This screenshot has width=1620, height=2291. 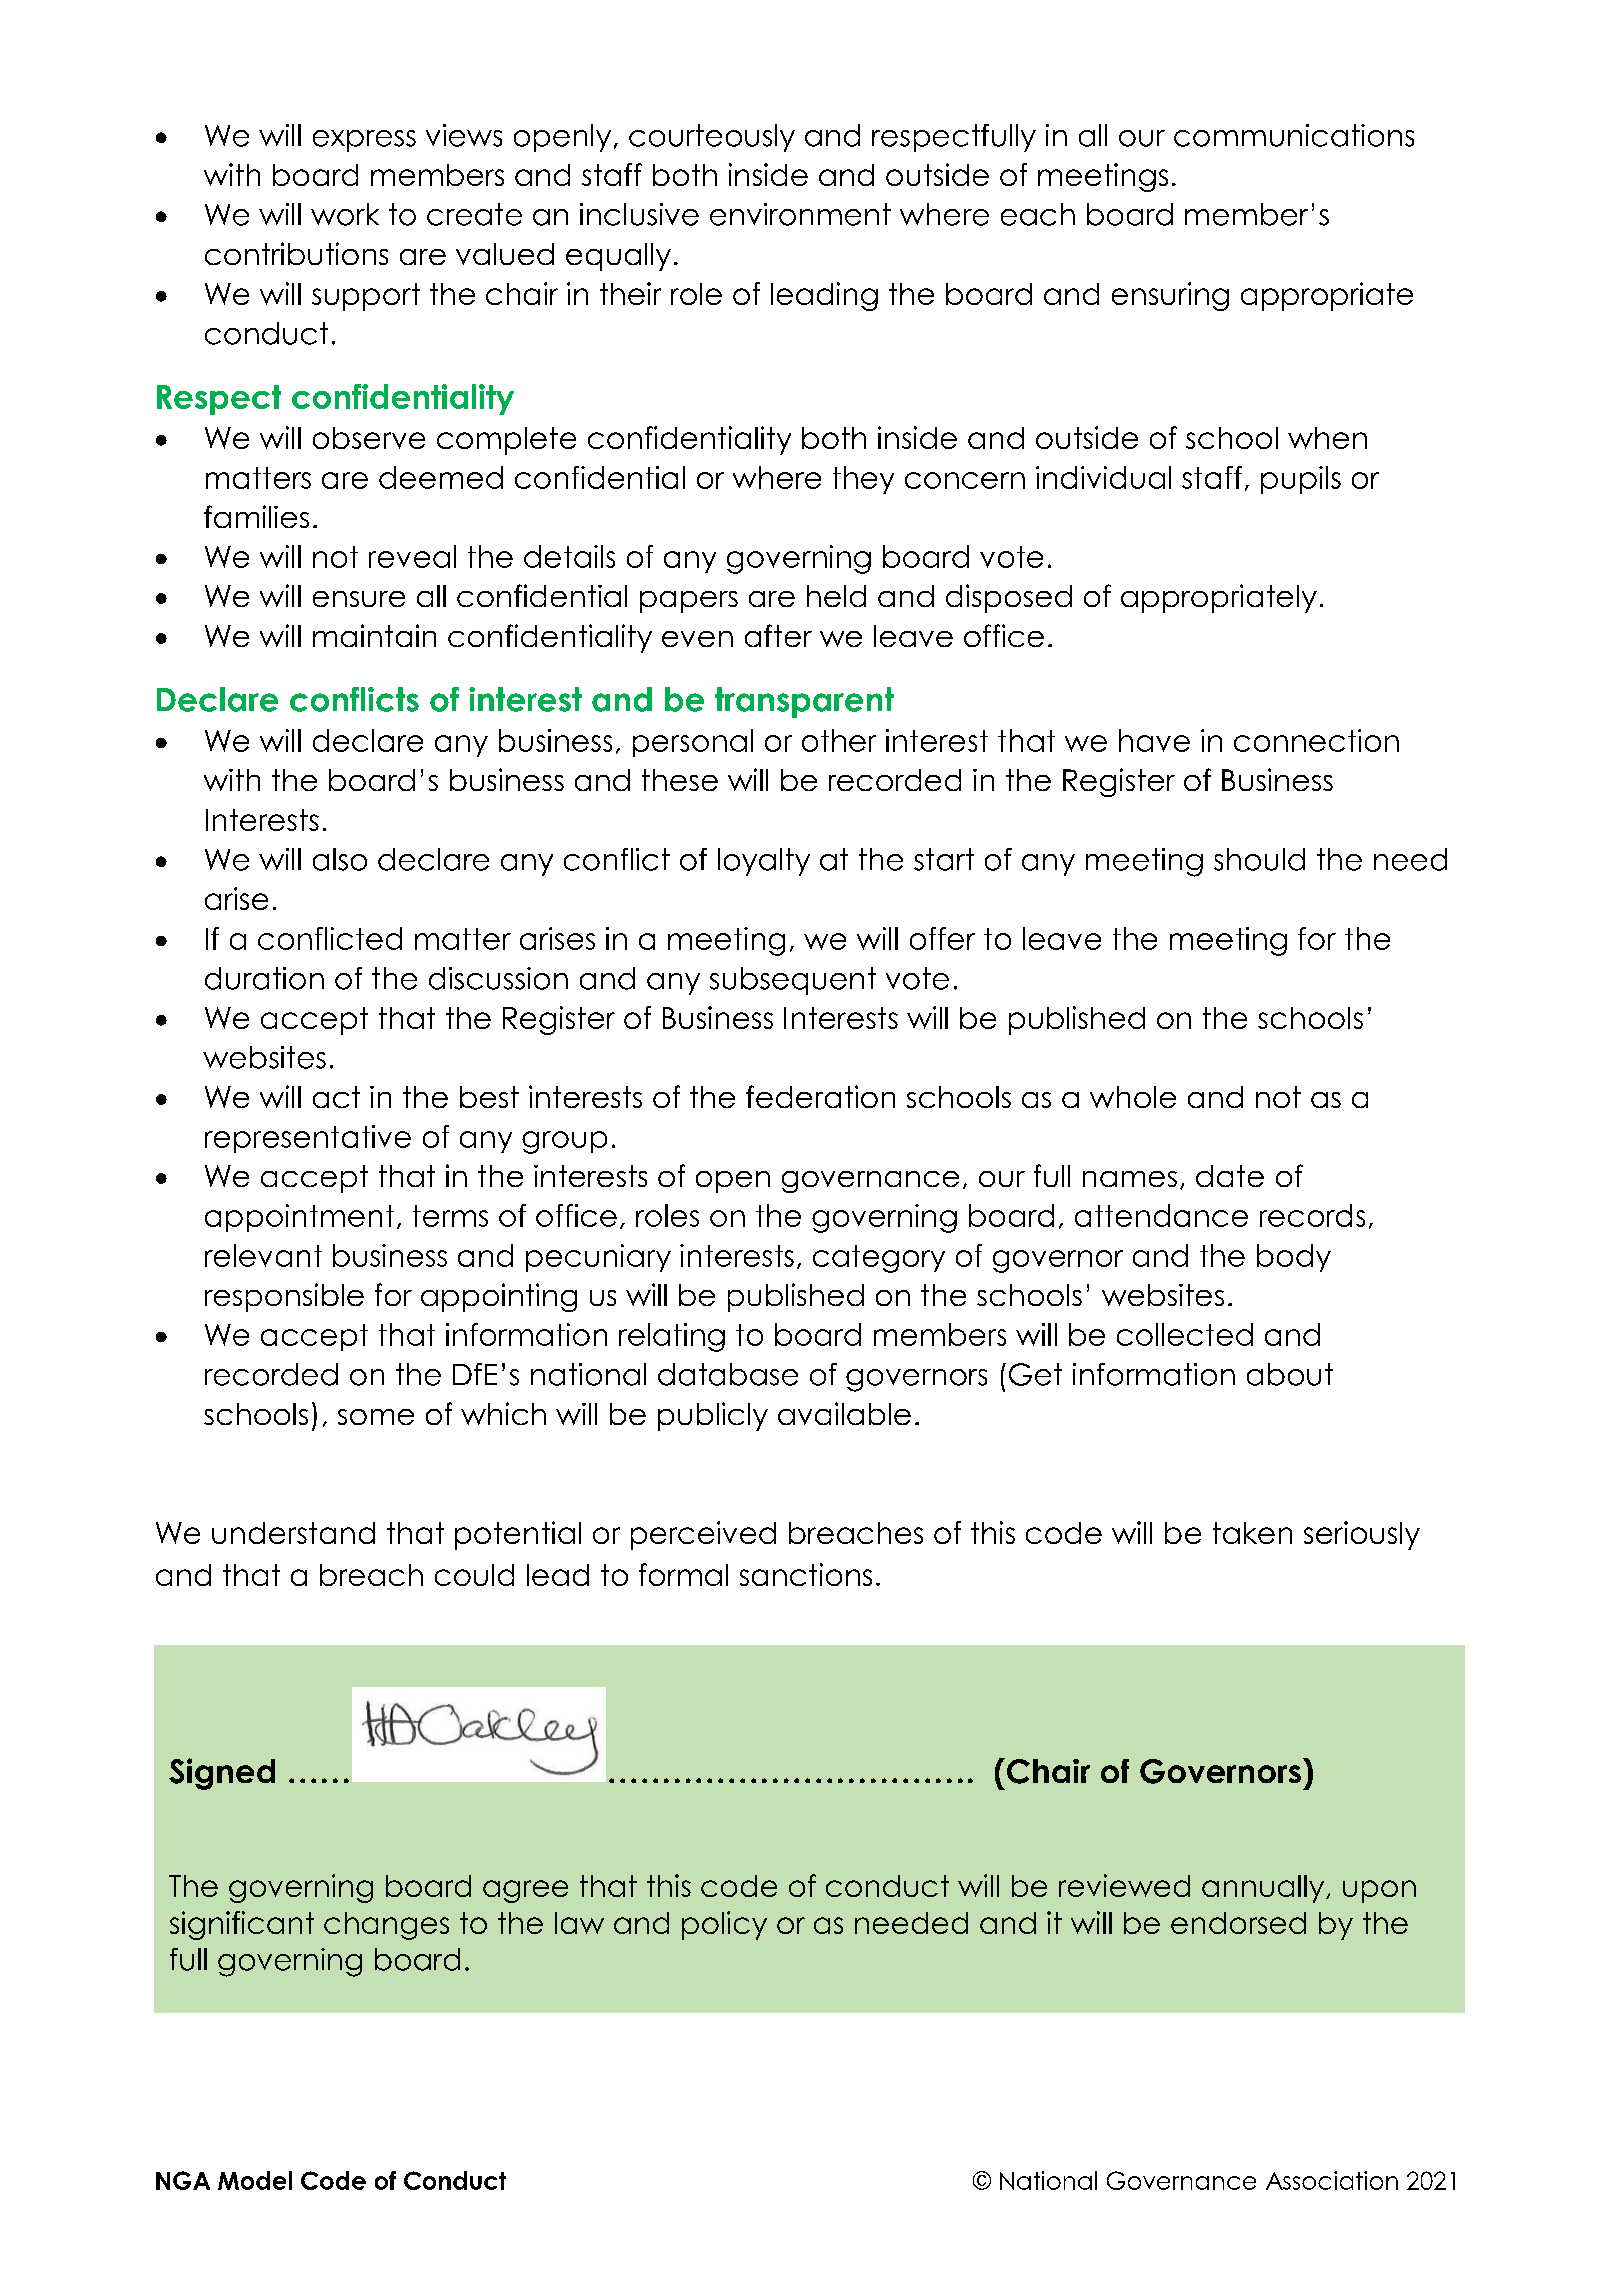 I want to click on should, so click(x=1259, y=859).
